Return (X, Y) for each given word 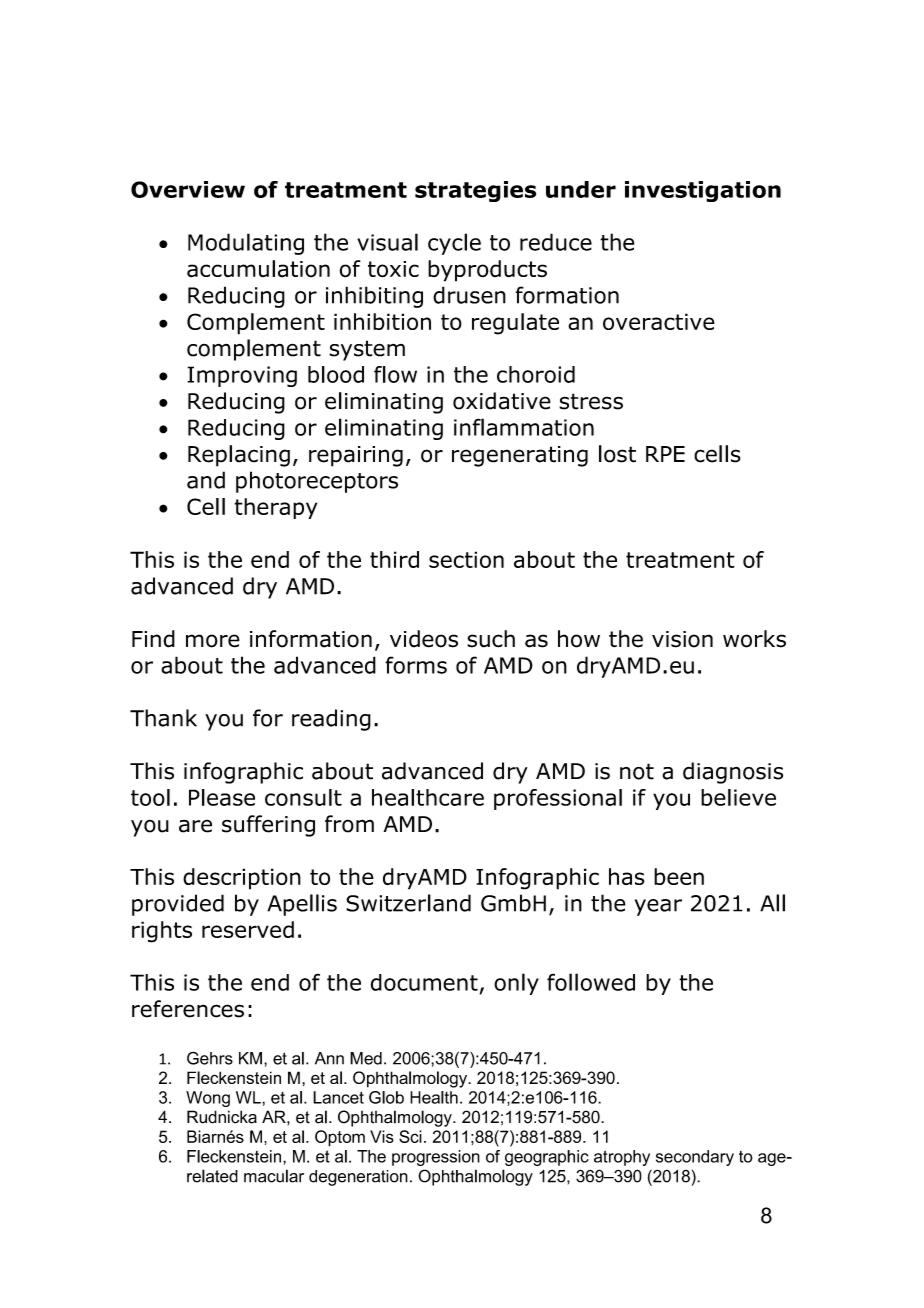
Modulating (246, 244)
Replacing (239, 456)
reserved (248, 929)
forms (416, 665)
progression (436, 1158)
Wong (208, 1099)
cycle (454, 244)
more (213, 641)
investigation (703, 191)
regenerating (520, 456)
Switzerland (408, 903)
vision (682, 639)
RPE (665, 454)
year (658, 907)
